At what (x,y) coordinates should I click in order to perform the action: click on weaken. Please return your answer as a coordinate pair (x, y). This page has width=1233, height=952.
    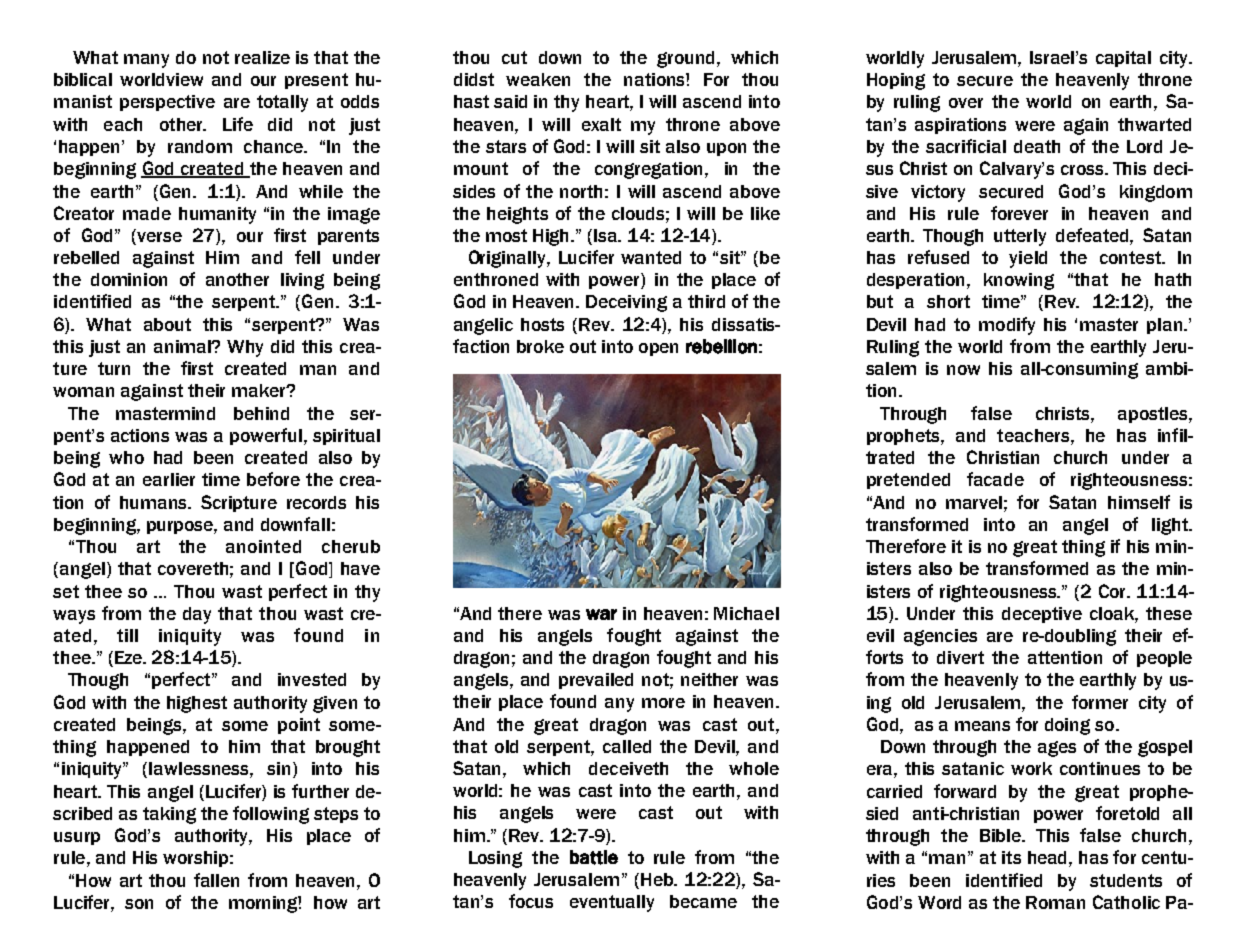
    Looking at the image, I should click on (538, 79).
